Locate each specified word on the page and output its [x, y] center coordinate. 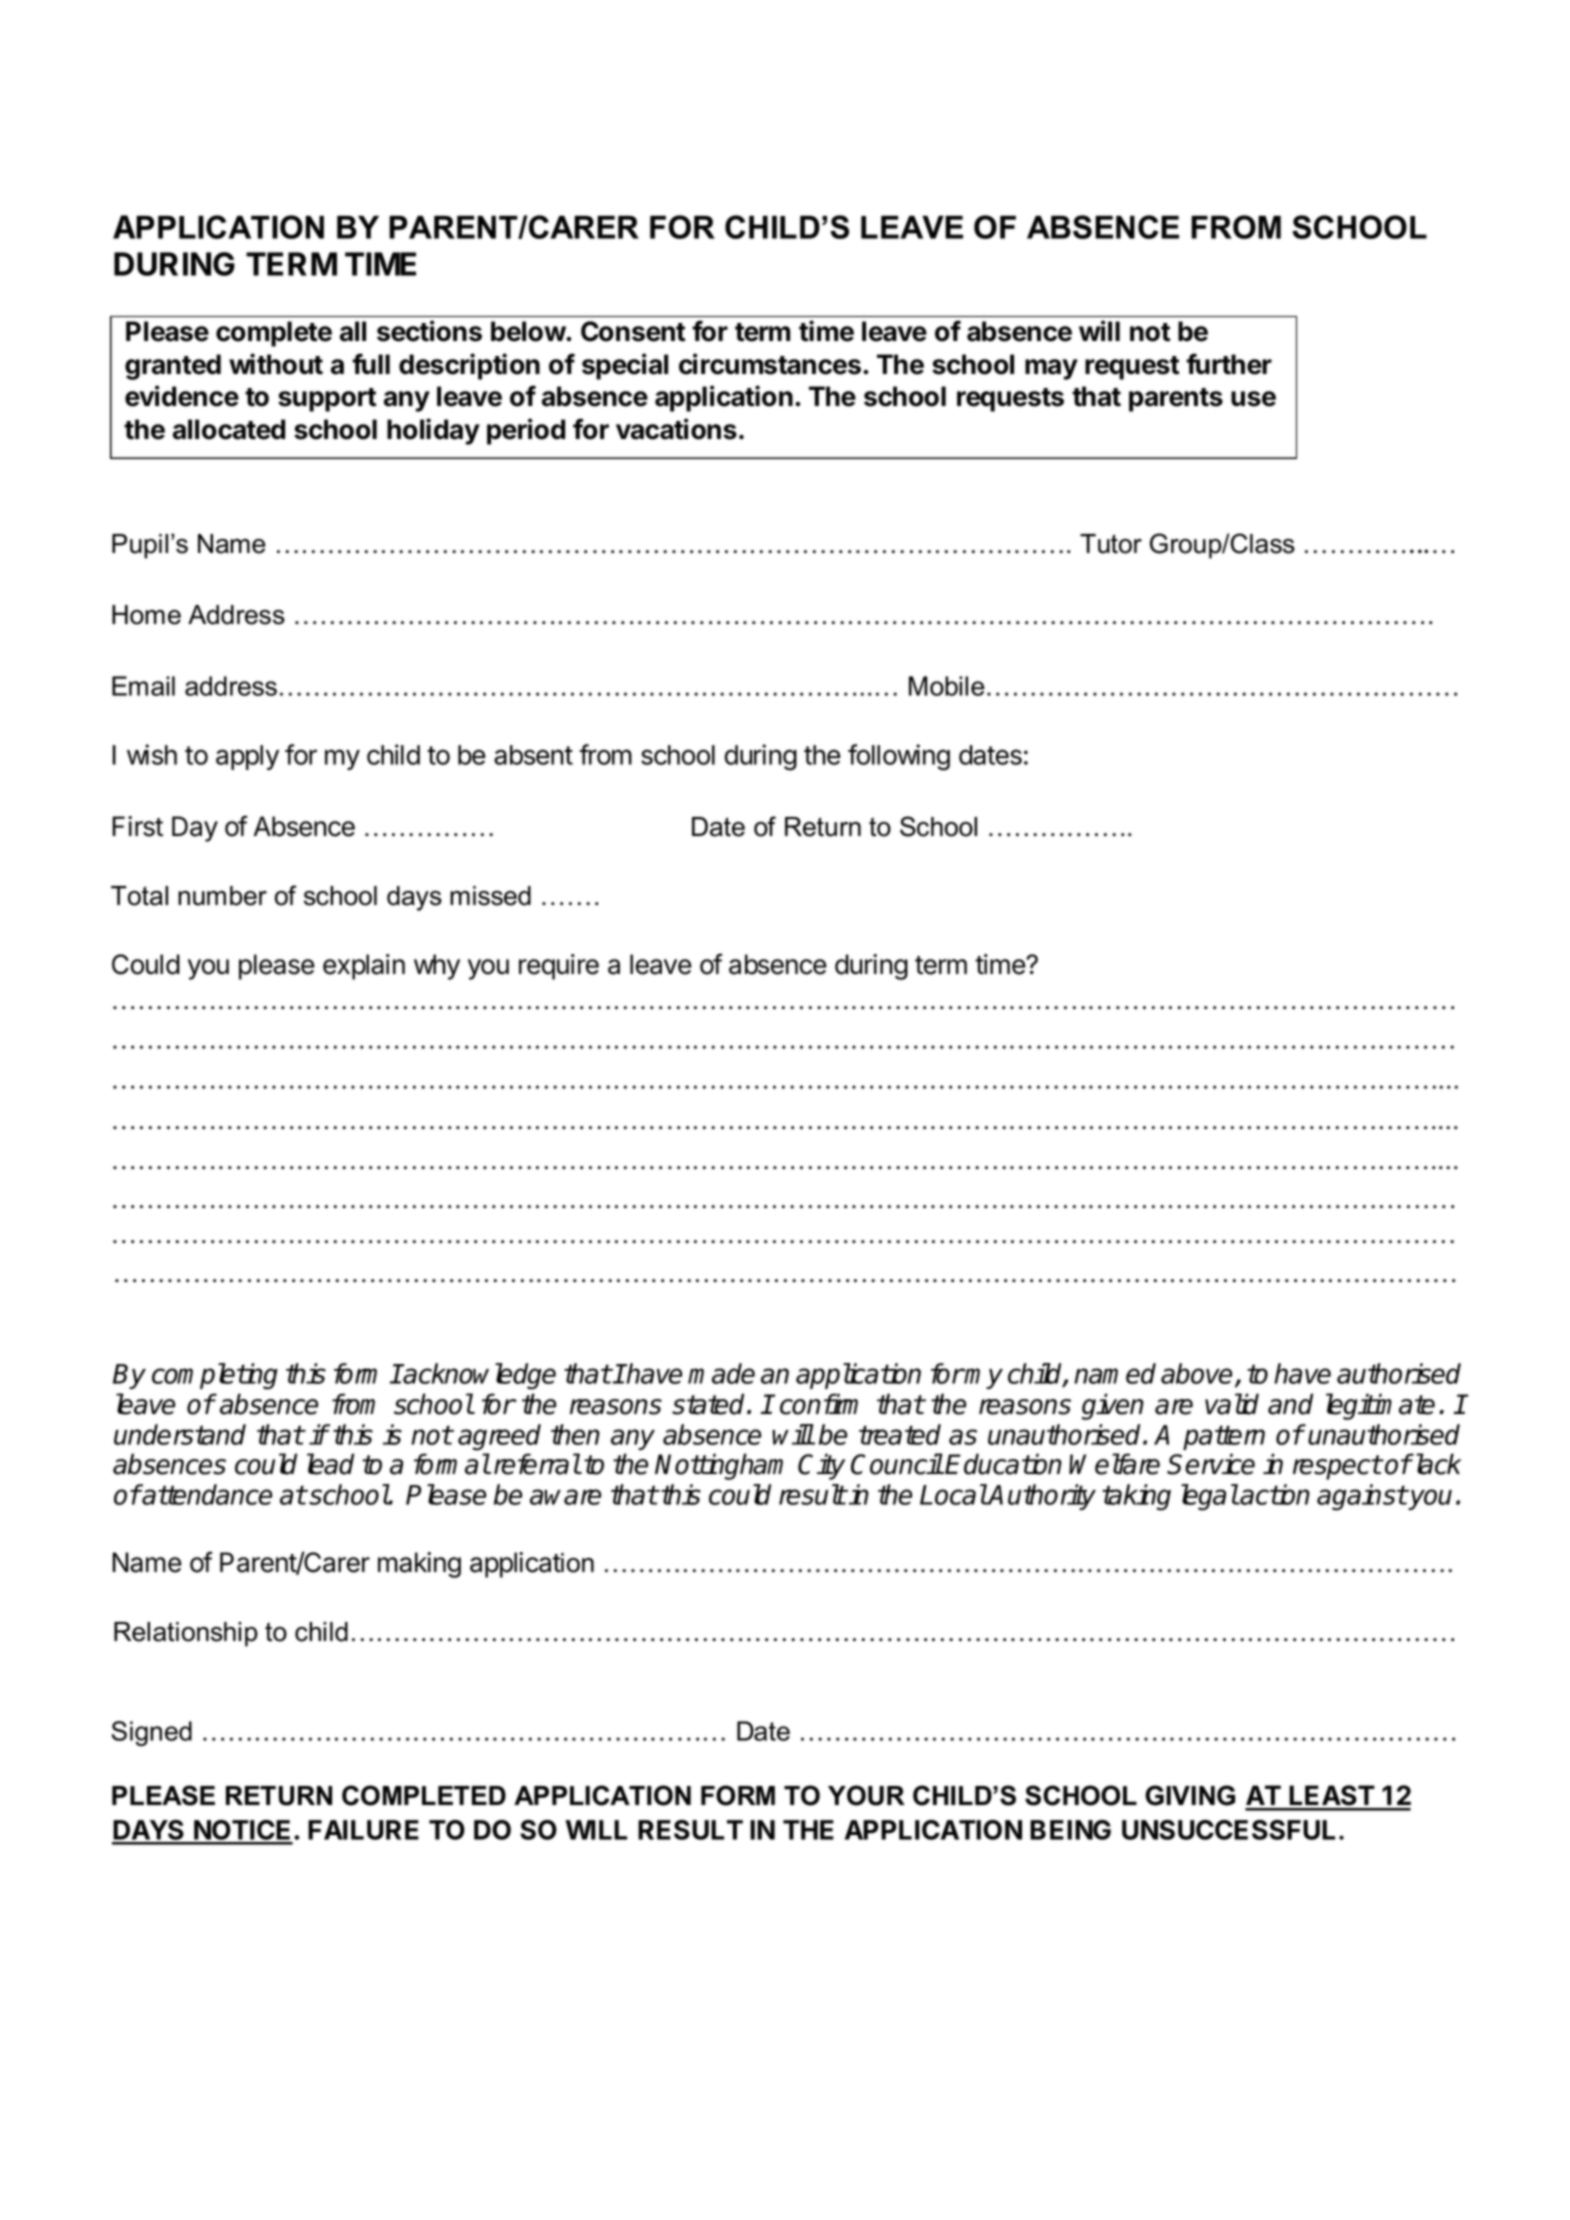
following [899, 757]
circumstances [770, 364]
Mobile [947, 686]
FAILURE [363, 1830]
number [222, 896]
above [1196, 1373]
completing [215, 1376]
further [1229, 364]
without [276, 364]
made [721, 1373]
